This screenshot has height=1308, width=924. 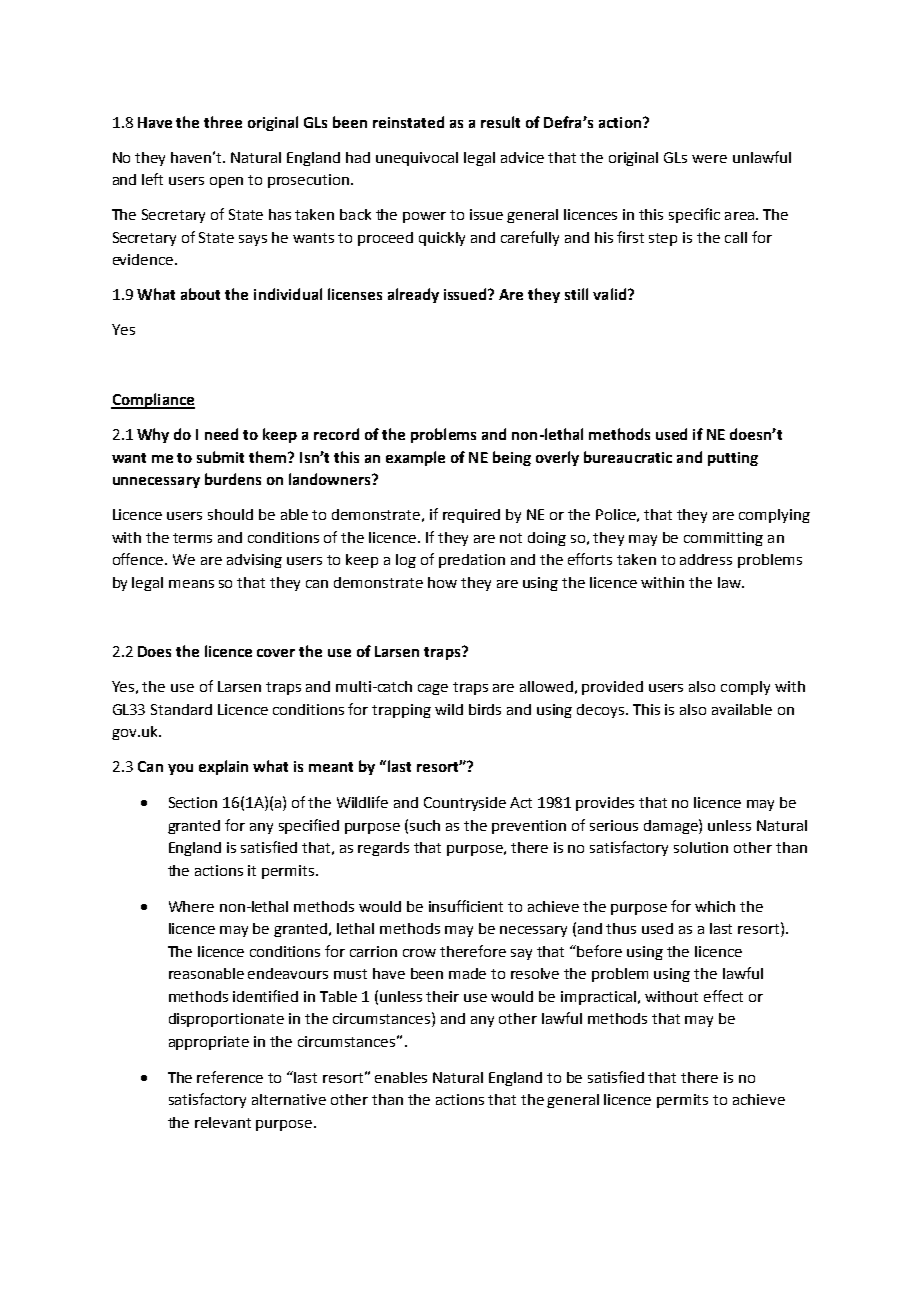 I want to click on were, so click(x=709, y=159).
